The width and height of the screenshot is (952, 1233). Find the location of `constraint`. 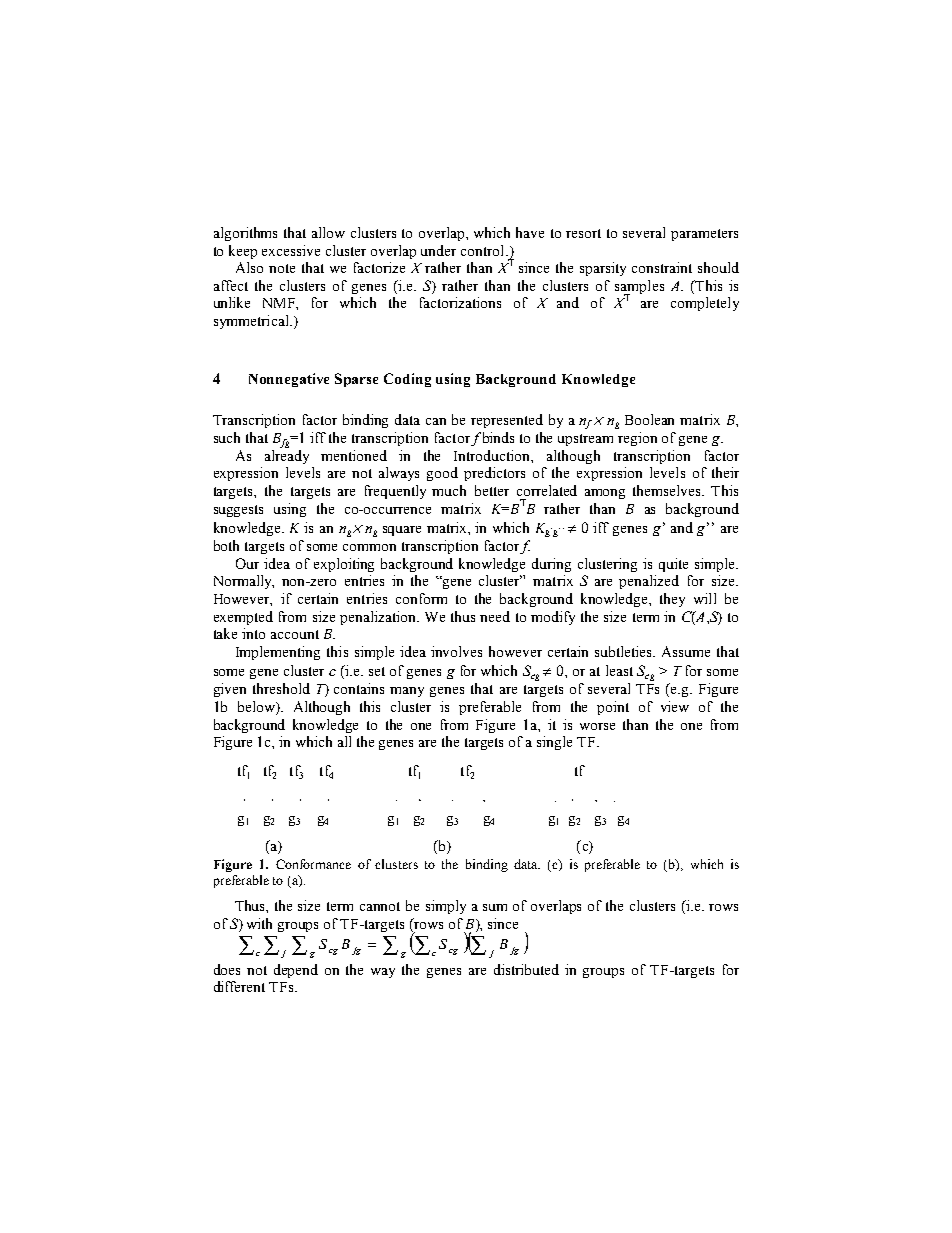

constraint is located at coordinates (662, 267).
